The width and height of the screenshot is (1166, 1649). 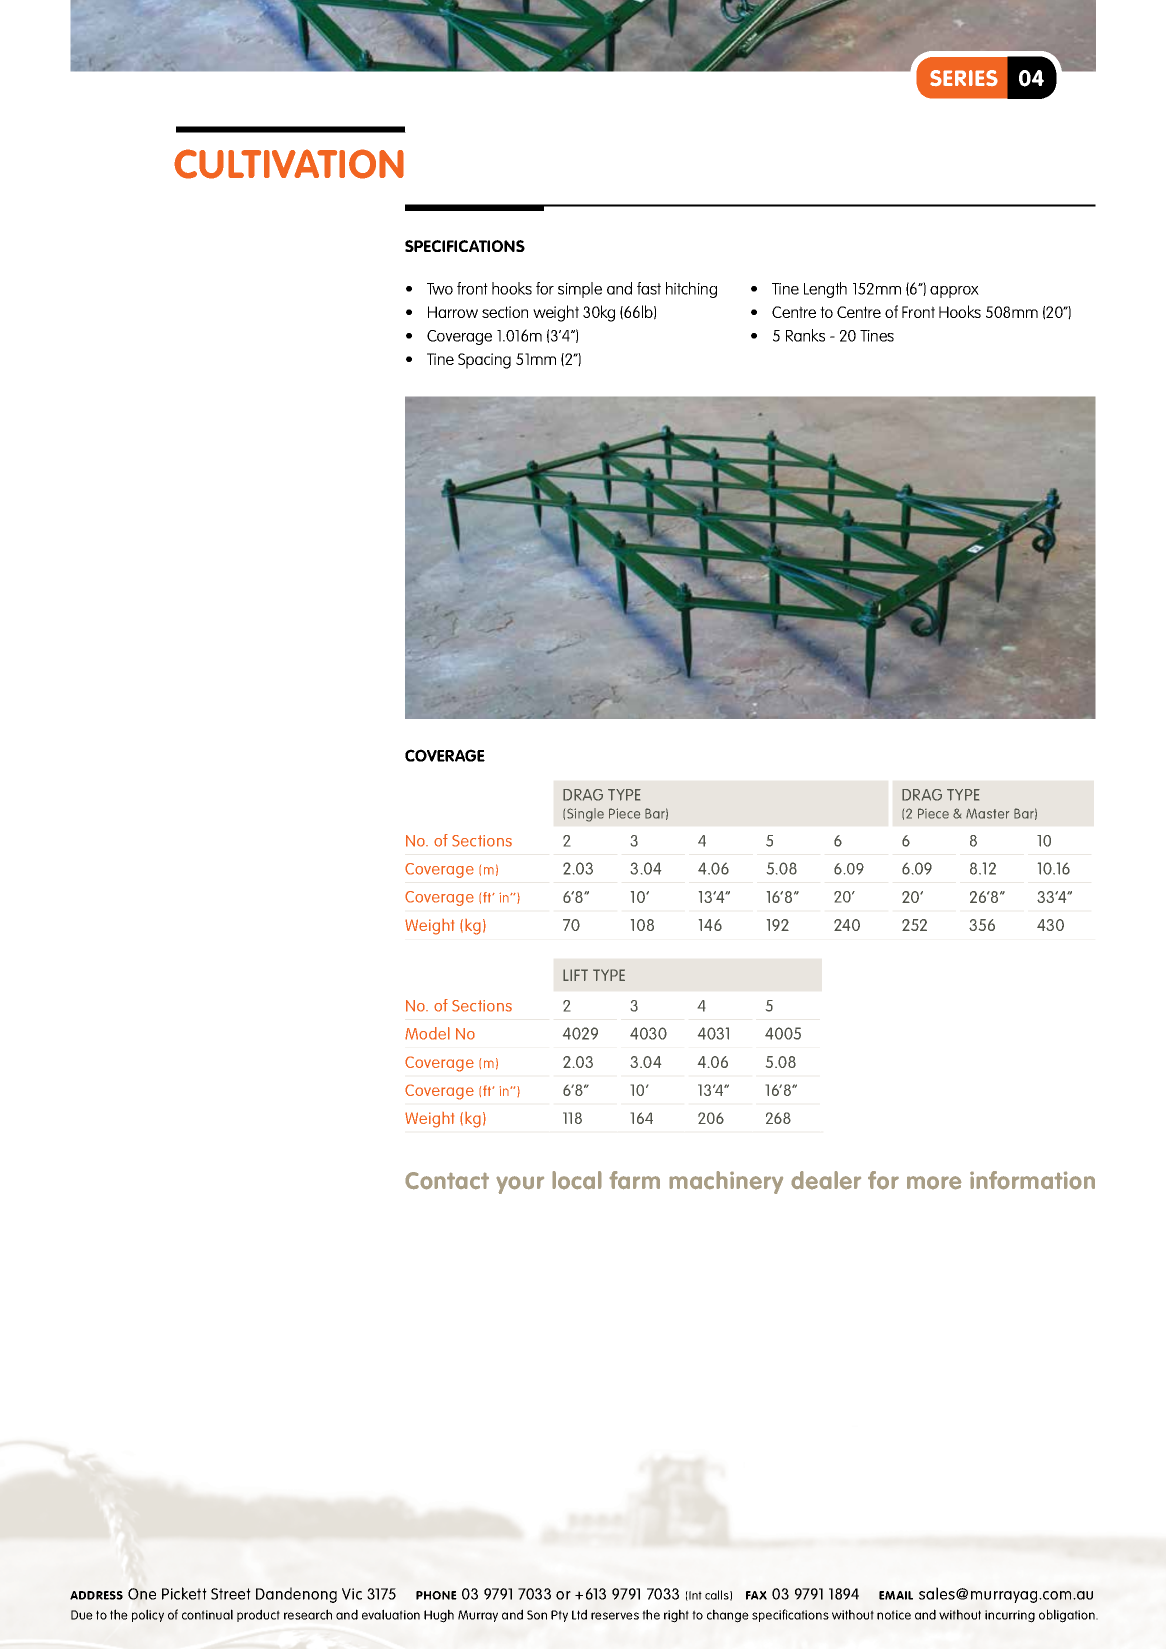 What do you see at coordinates (964, 78) in the screenshot?
I see `Series` at bounding box center [964, 78].
